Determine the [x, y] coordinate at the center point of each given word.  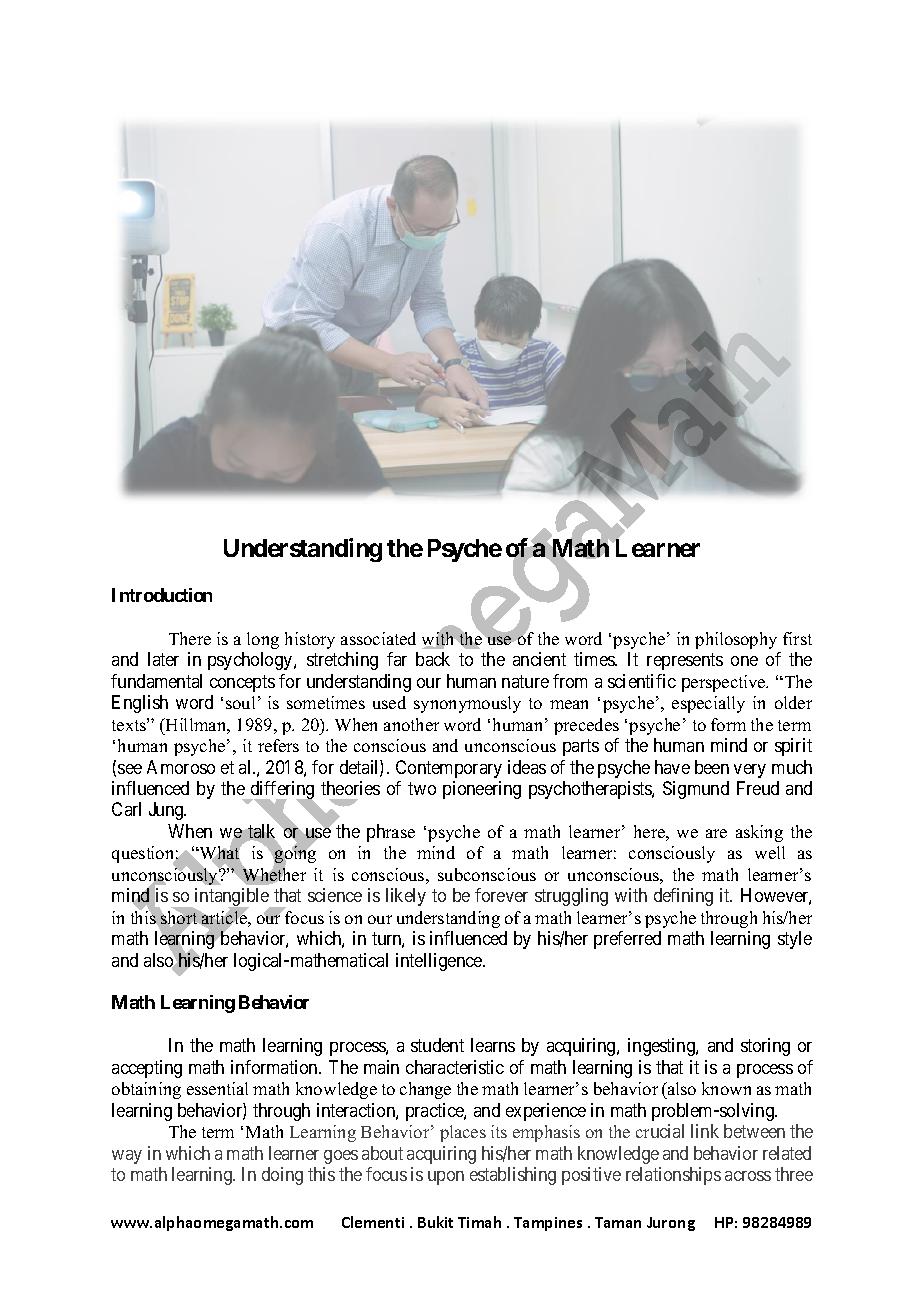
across [748, 1176]
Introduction [162, 595]
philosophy [736, 640]
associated [378, 638]
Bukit [435, 1222]
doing [282, 1176]
